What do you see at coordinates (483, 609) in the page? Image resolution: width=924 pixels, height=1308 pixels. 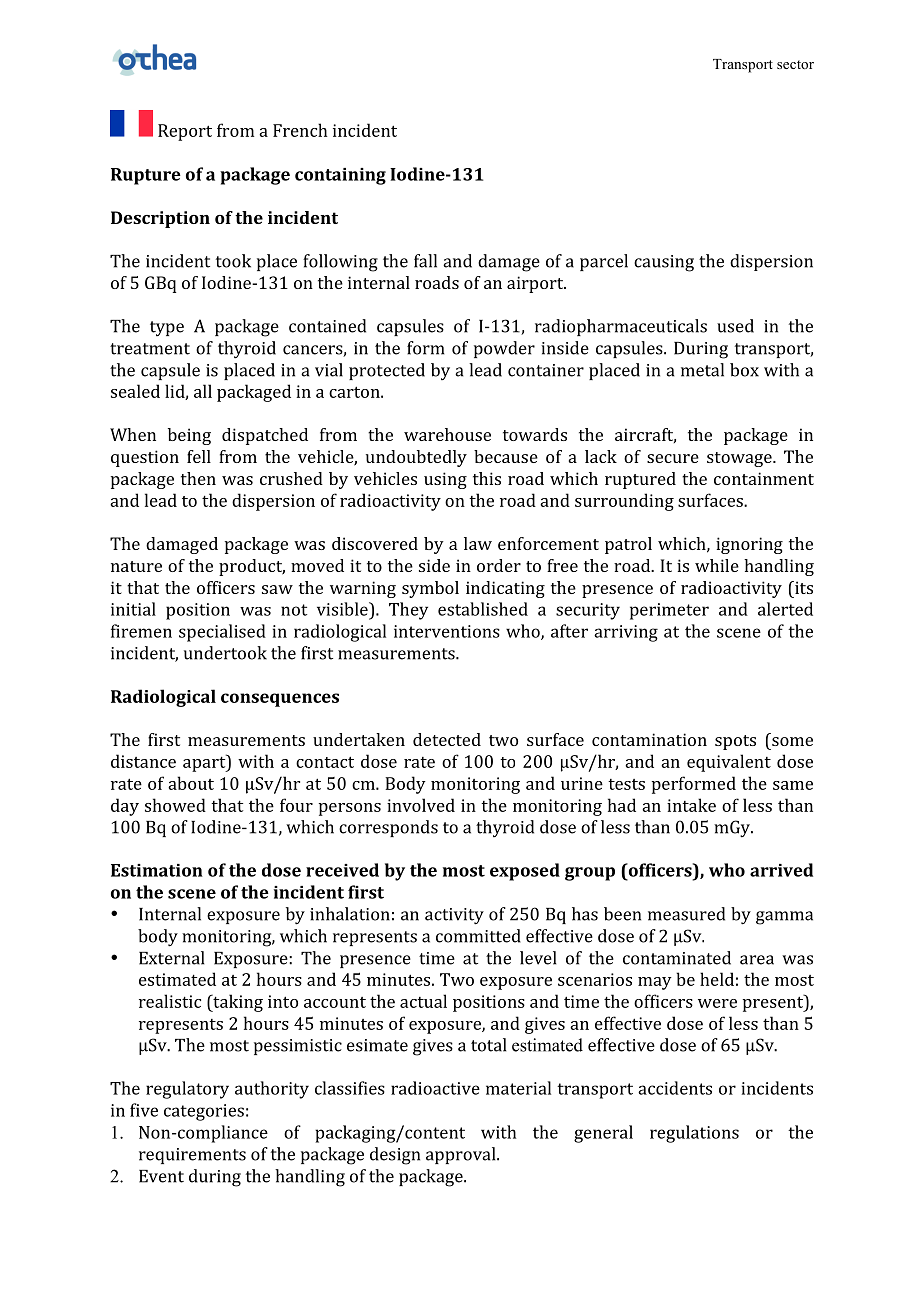 I see `established` at bounding box center [483, 609].
